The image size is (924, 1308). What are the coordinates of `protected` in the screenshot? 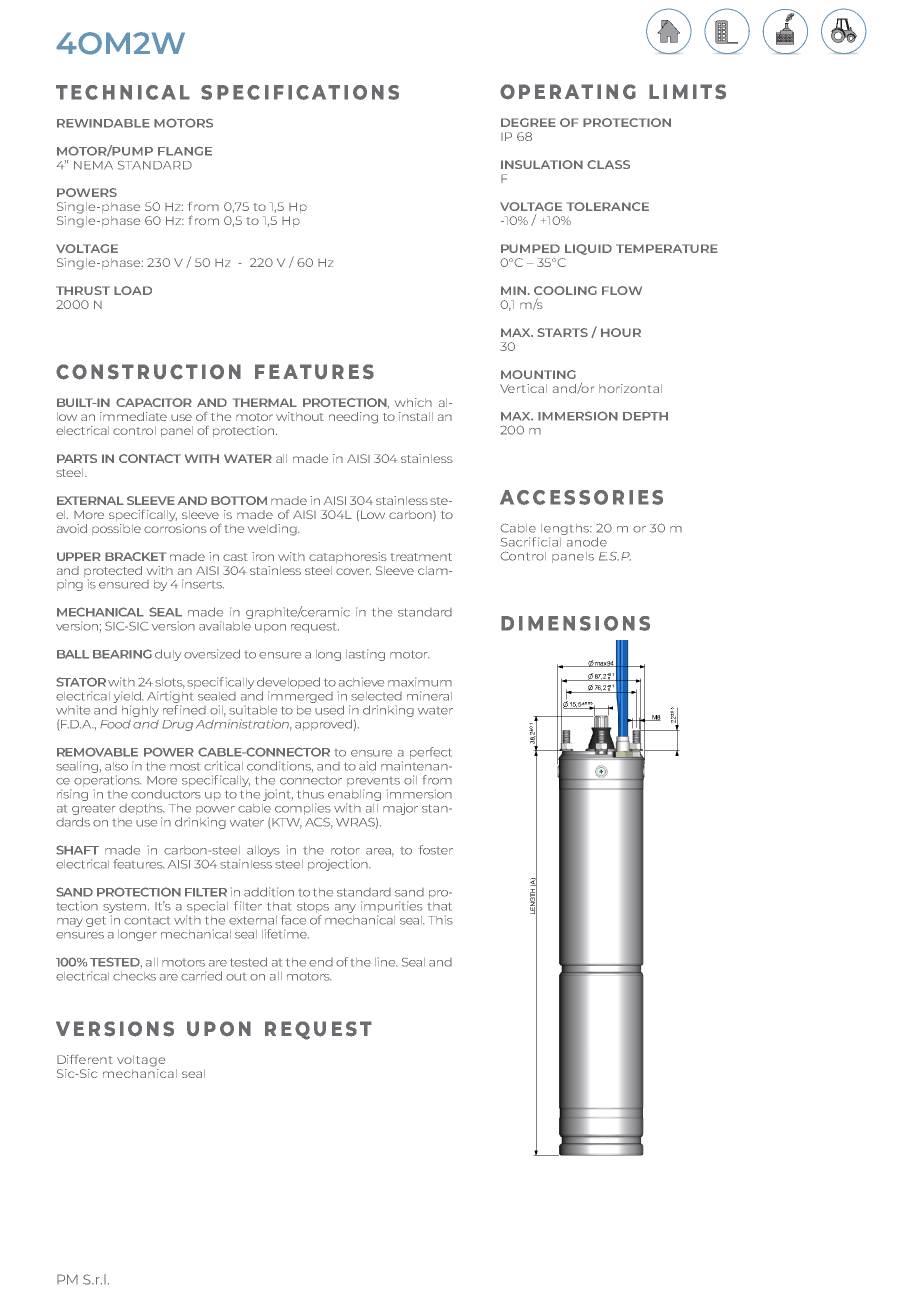 It's located at (113, 573).
